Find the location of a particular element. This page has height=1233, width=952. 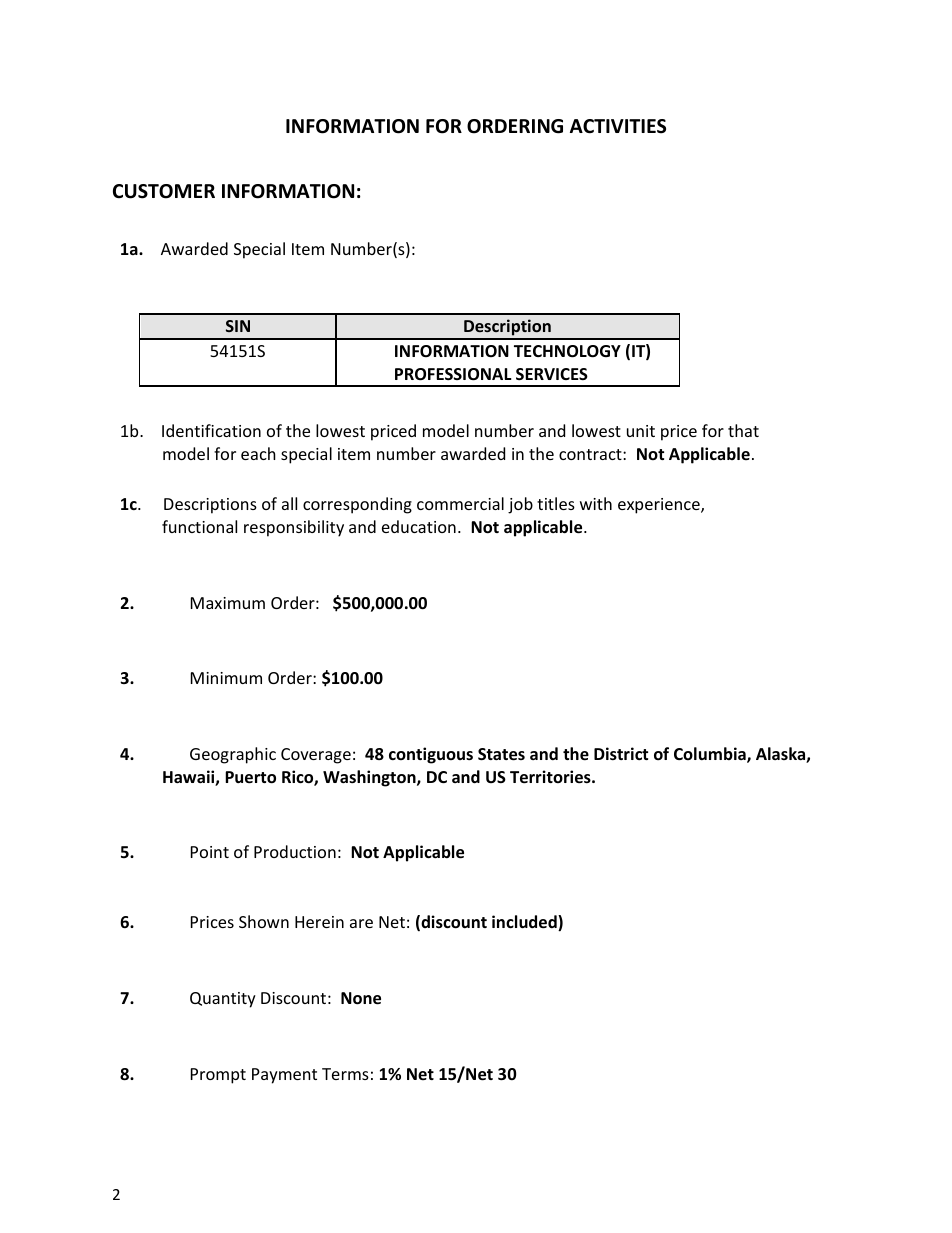

Prompt is located at coordinates (218, 1076).
